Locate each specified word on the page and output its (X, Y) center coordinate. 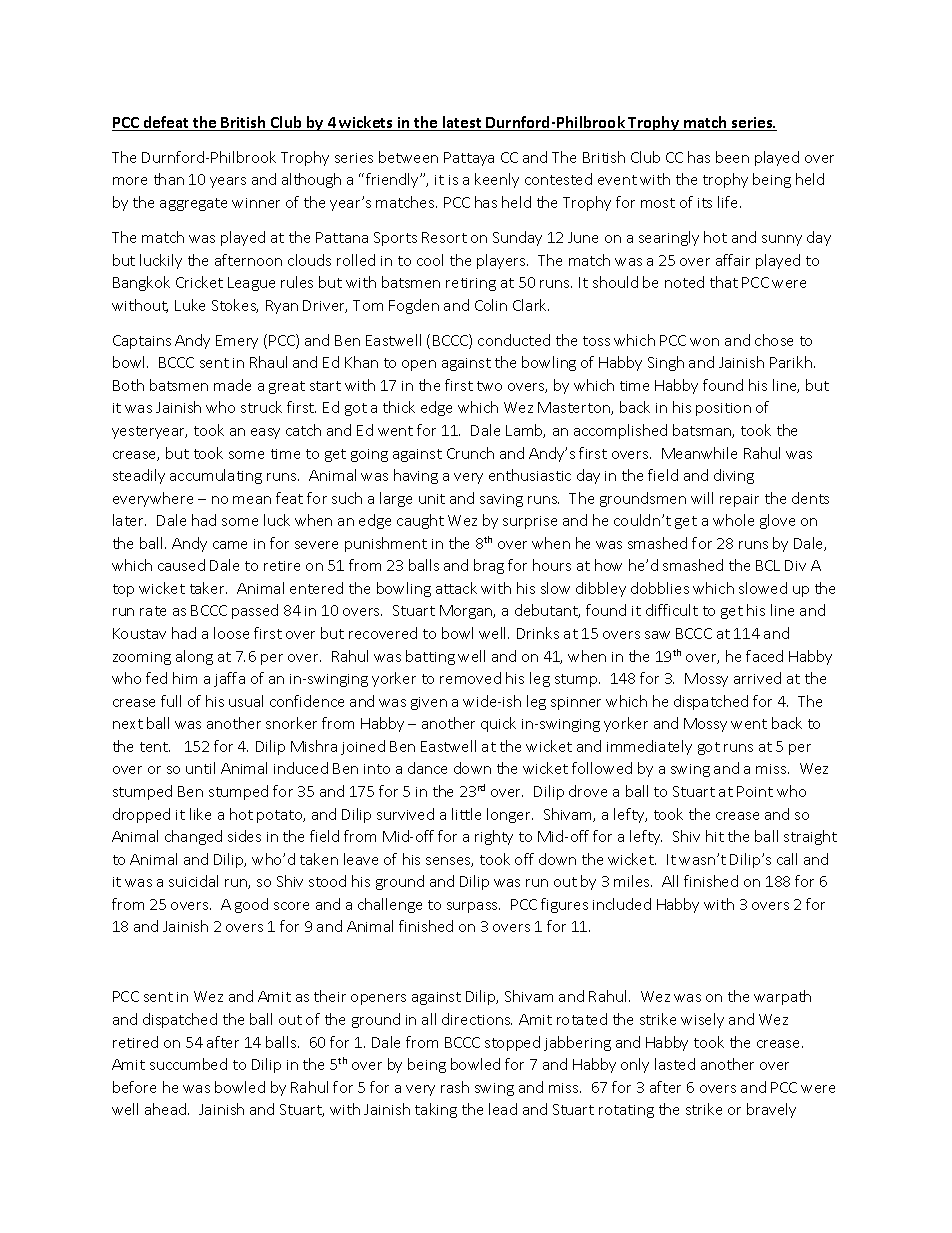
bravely (771, 1110)
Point (755, 791)
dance (427, 768)
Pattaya (469, 159)
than (169, 179)
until (200, 768)
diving (734, 476)
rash (455, 1087)
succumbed (188, 1064)
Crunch (470, 453)
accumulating (216, 476)
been (732, 157)
